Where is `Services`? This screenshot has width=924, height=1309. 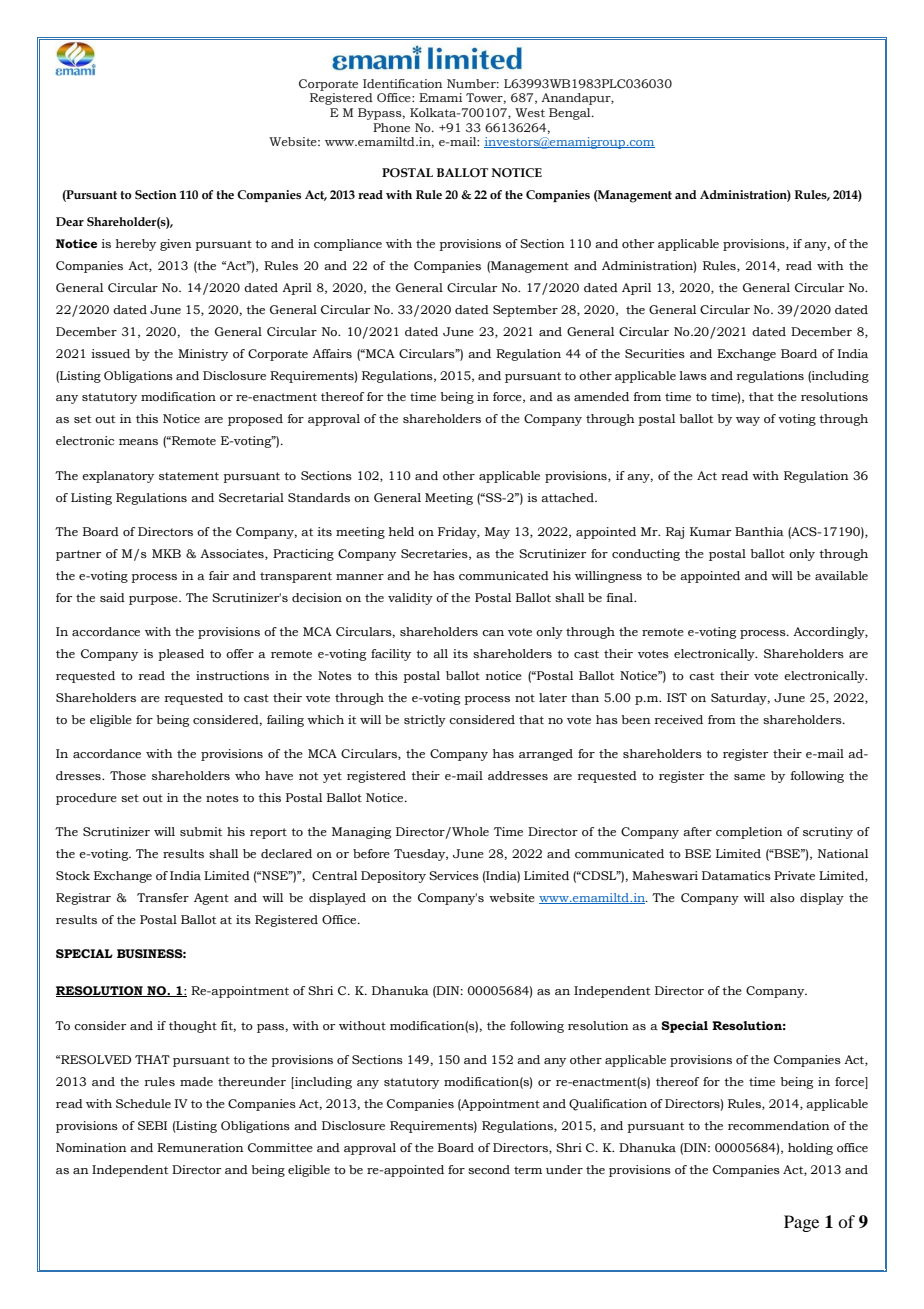
Services is located at coordinates (454, 875).
